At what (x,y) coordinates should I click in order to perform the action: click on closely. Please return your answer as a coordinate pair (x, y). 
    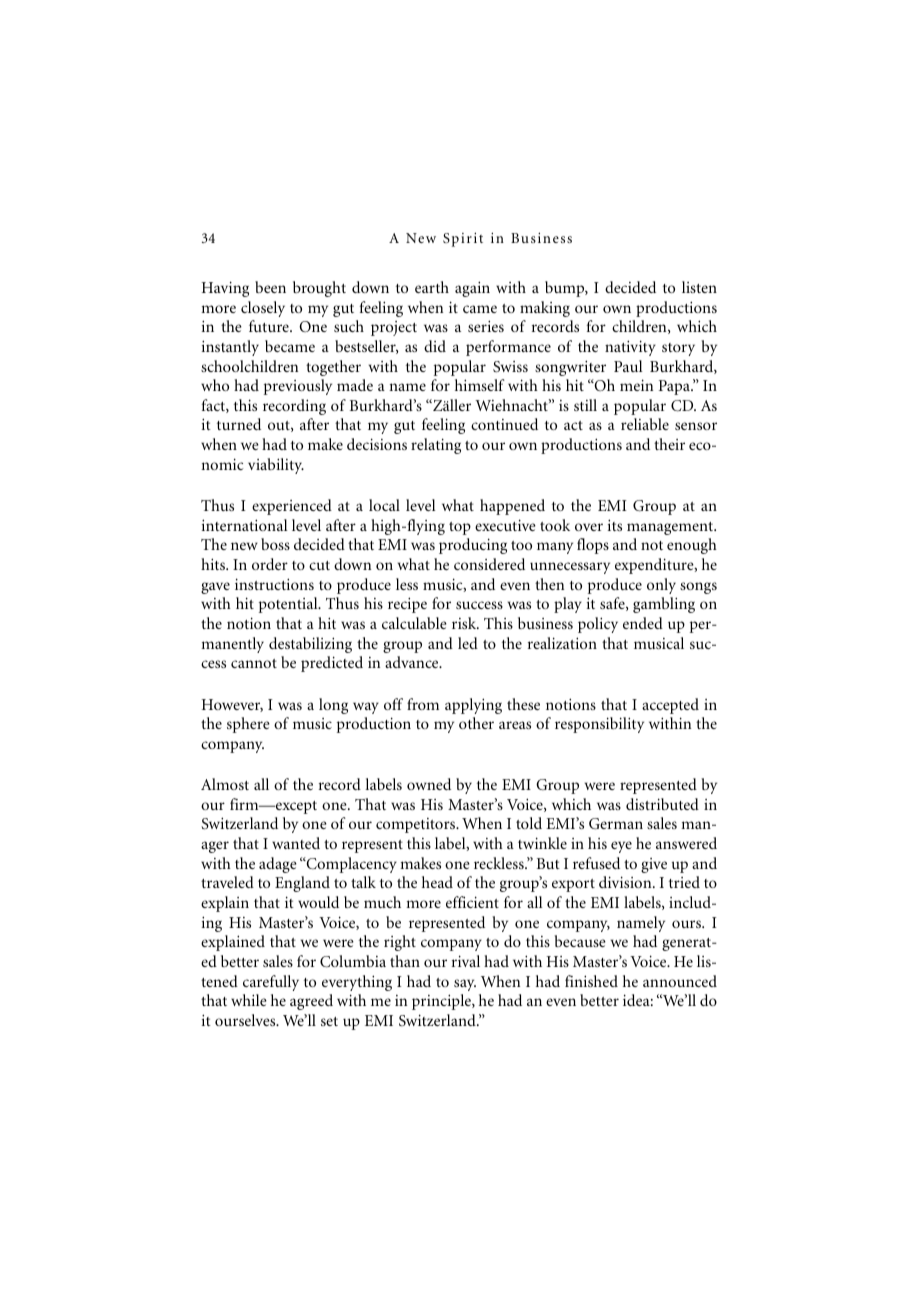
    Looking at the image, I should click on (263, 309).
